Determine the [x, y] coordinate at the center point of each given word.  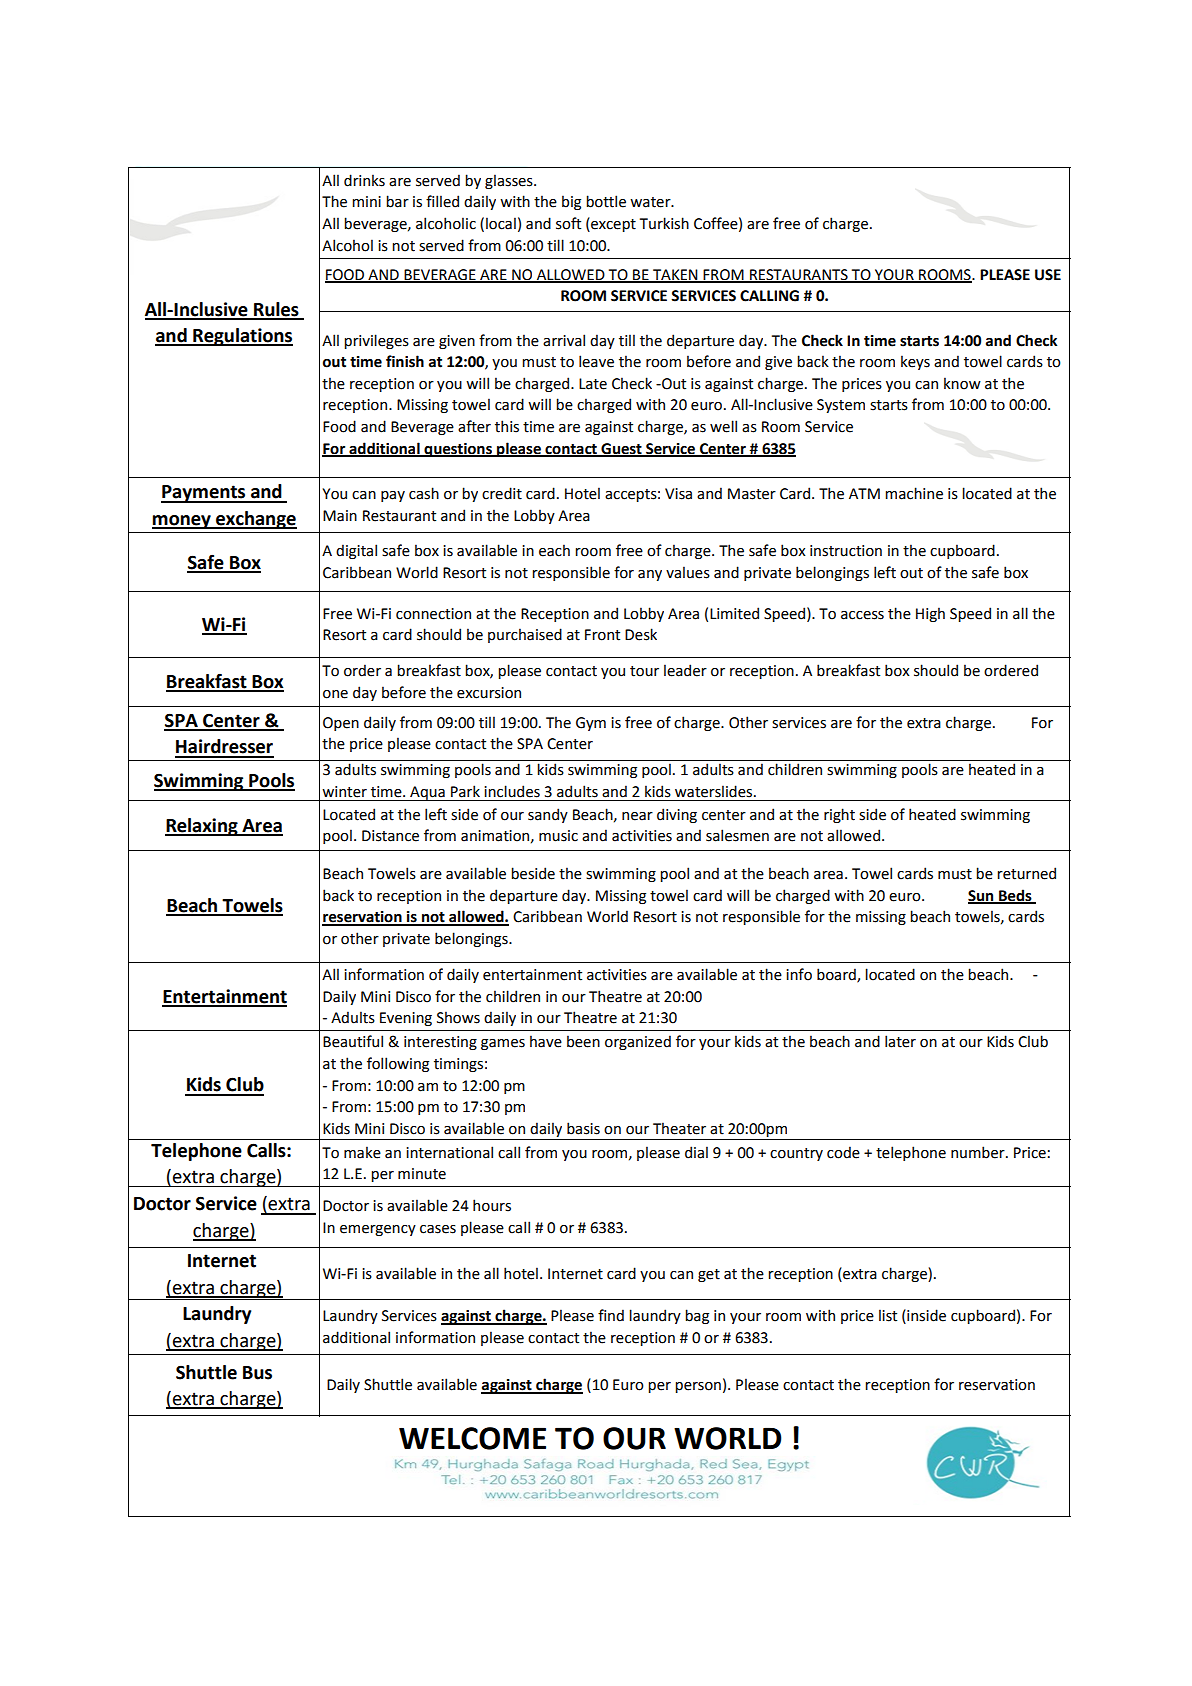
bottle [606, 201]
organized [638, 1042]
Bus [257, 1373]
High [930, 614]
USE [1048, 275]
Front [602, 635]
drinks [364, 180]
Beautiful [353, 1041]
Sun [982, 896]
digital [356, 551]
